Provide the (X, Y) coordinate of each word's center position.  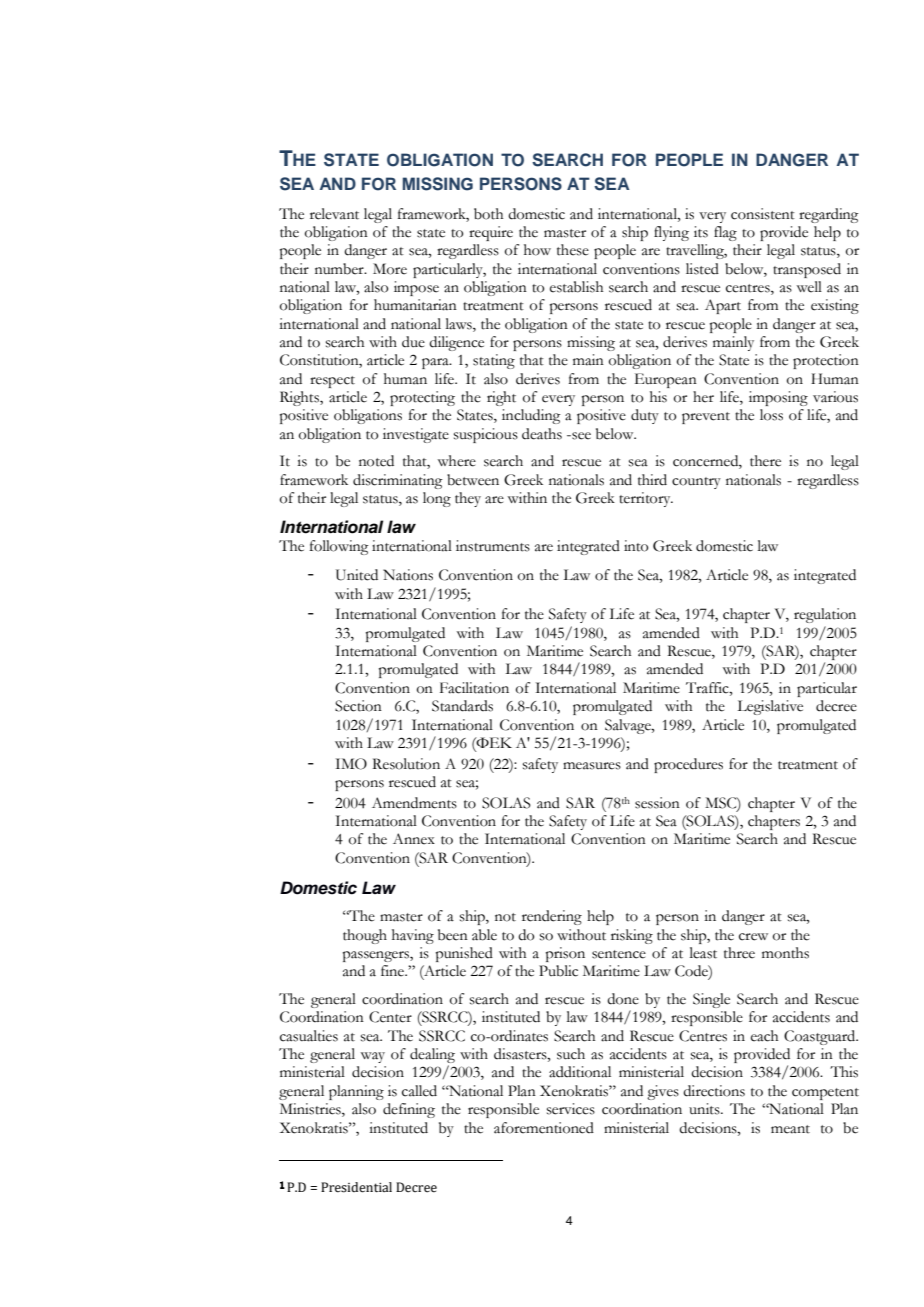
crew (753, 937)
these (573, 250)
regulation (825, 615)
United (357, 575)
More (390, 269)
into (636, 546)
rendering (552, 917)
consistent (763, 214)
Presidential (356, 1187)
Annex (414, 839)
